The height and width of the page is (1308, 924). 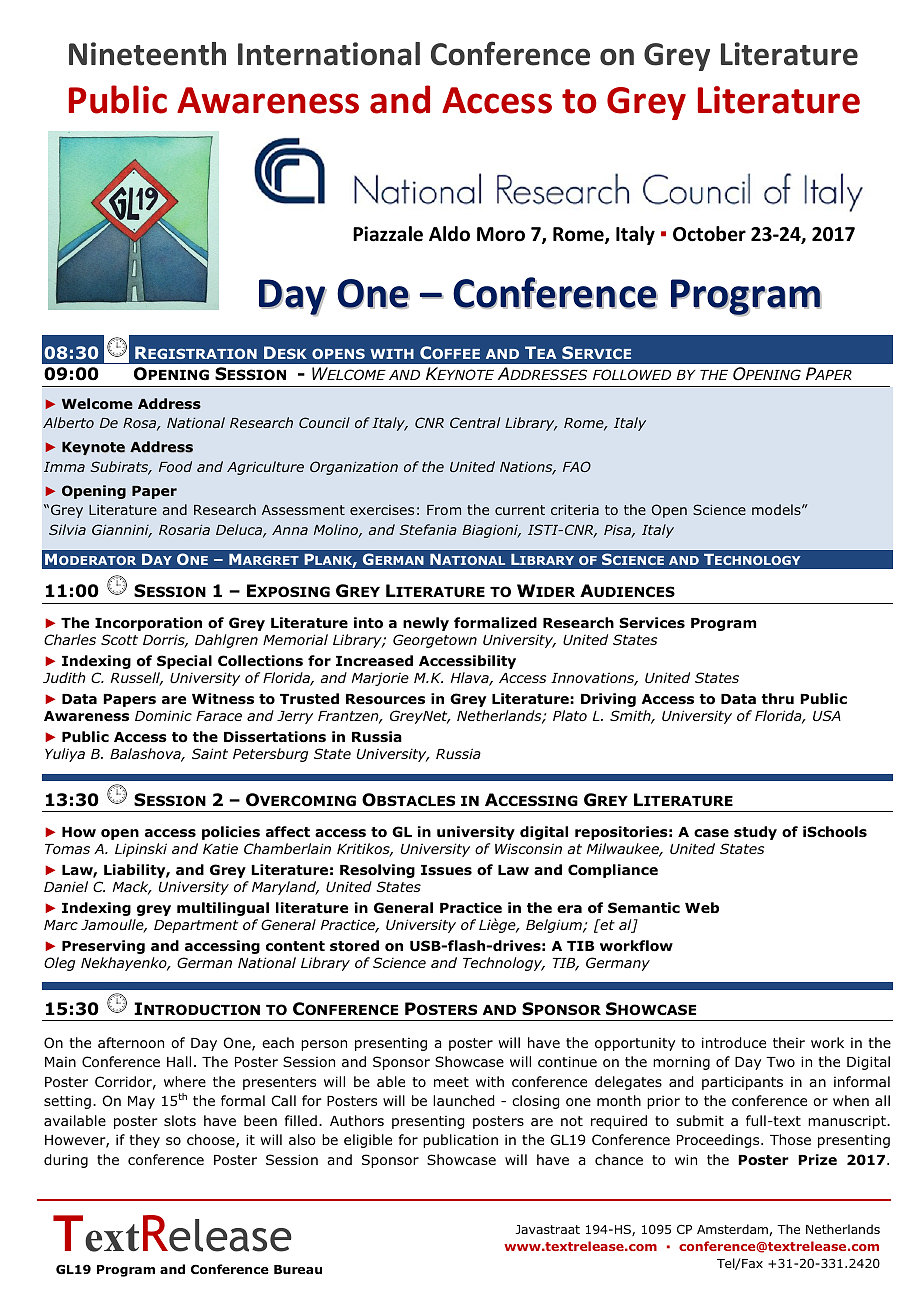 I want to click on From, so click(x=444, y=510).
